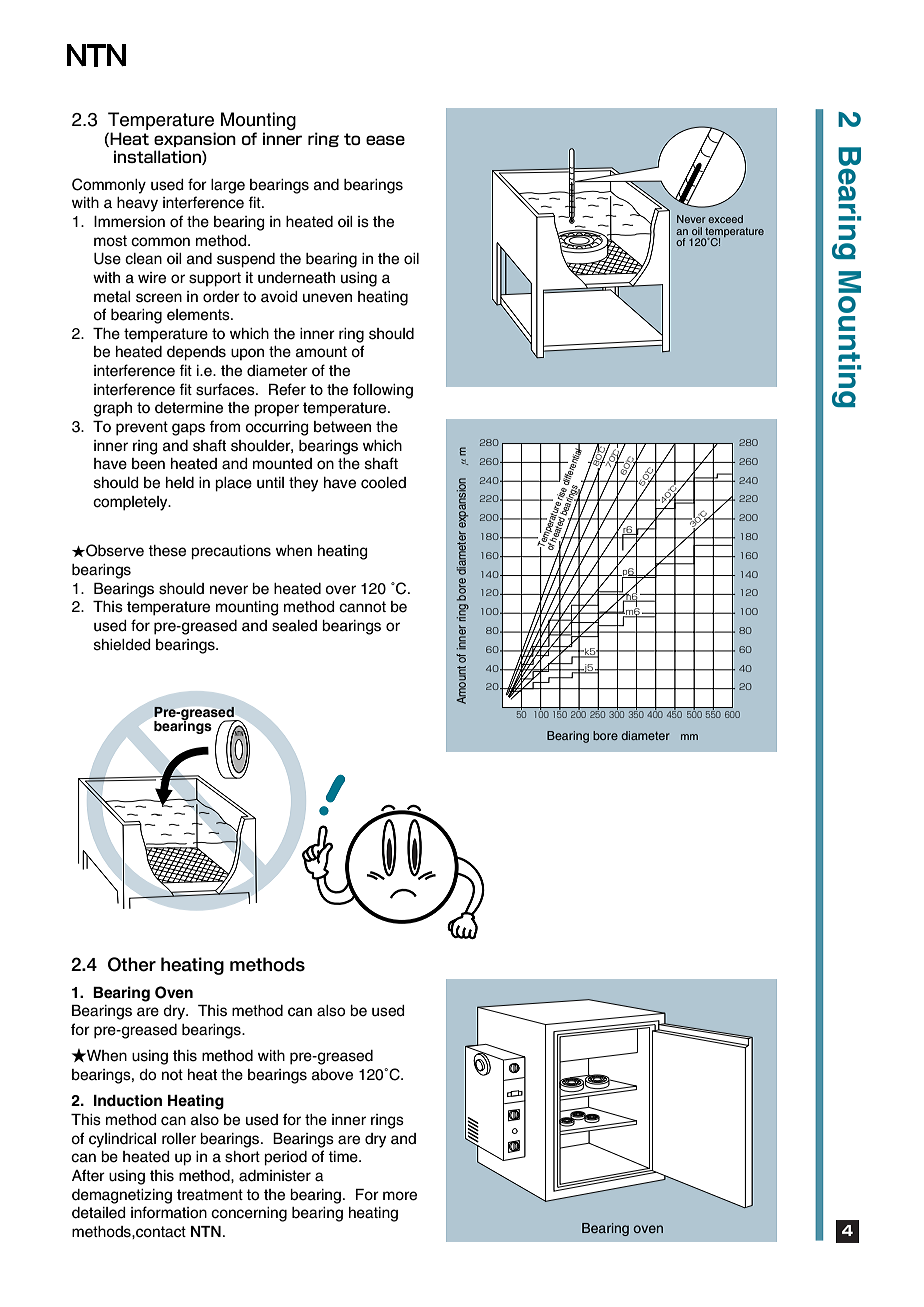 The height and width of the document is (1307, 924). What do you see at coordinates (725, 219) in the document?
I see `exceed` at bounding box center [725, 219].
